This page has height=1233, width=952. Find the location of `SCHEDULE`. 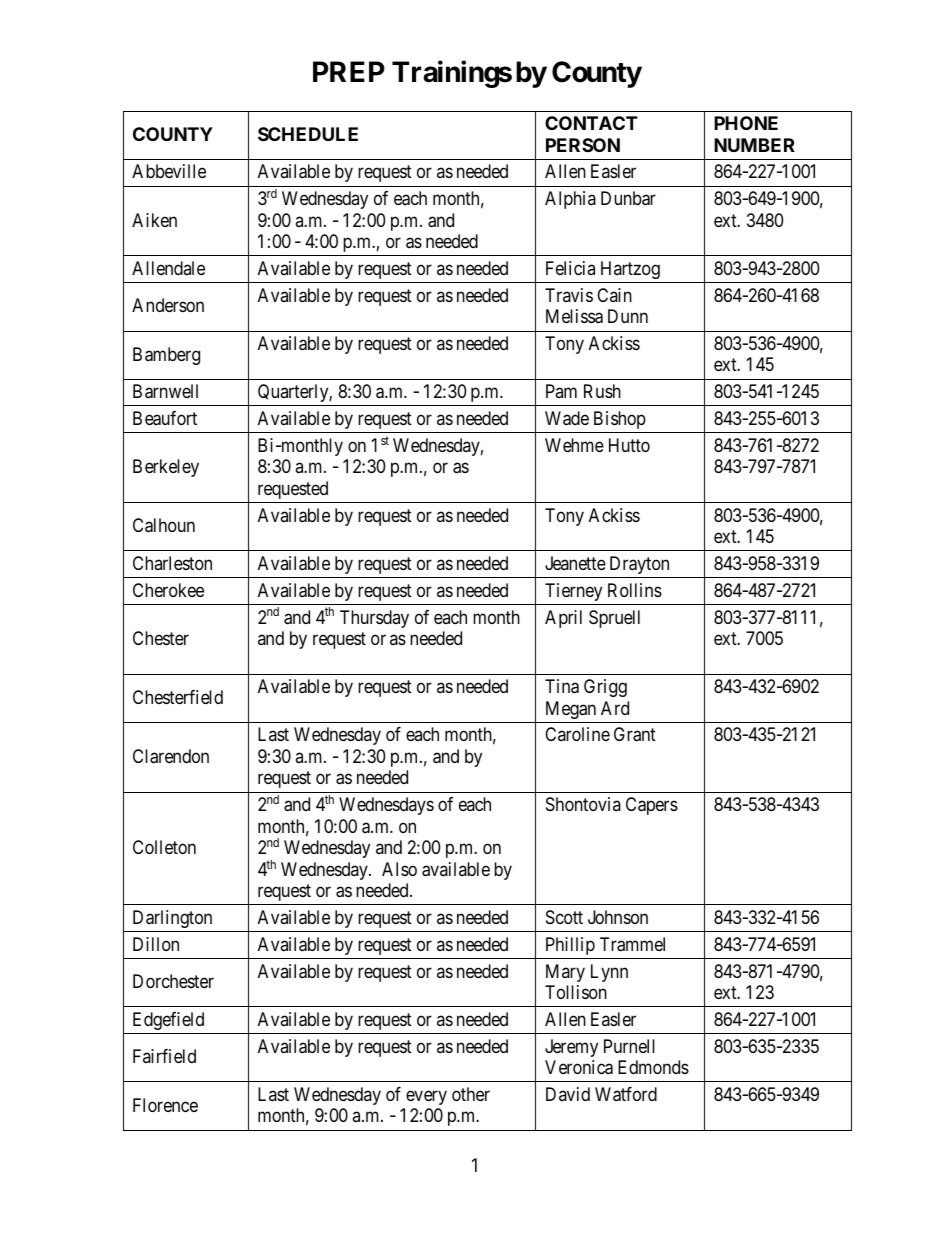

SCHEDULE is located at coordinates (308, 134).
